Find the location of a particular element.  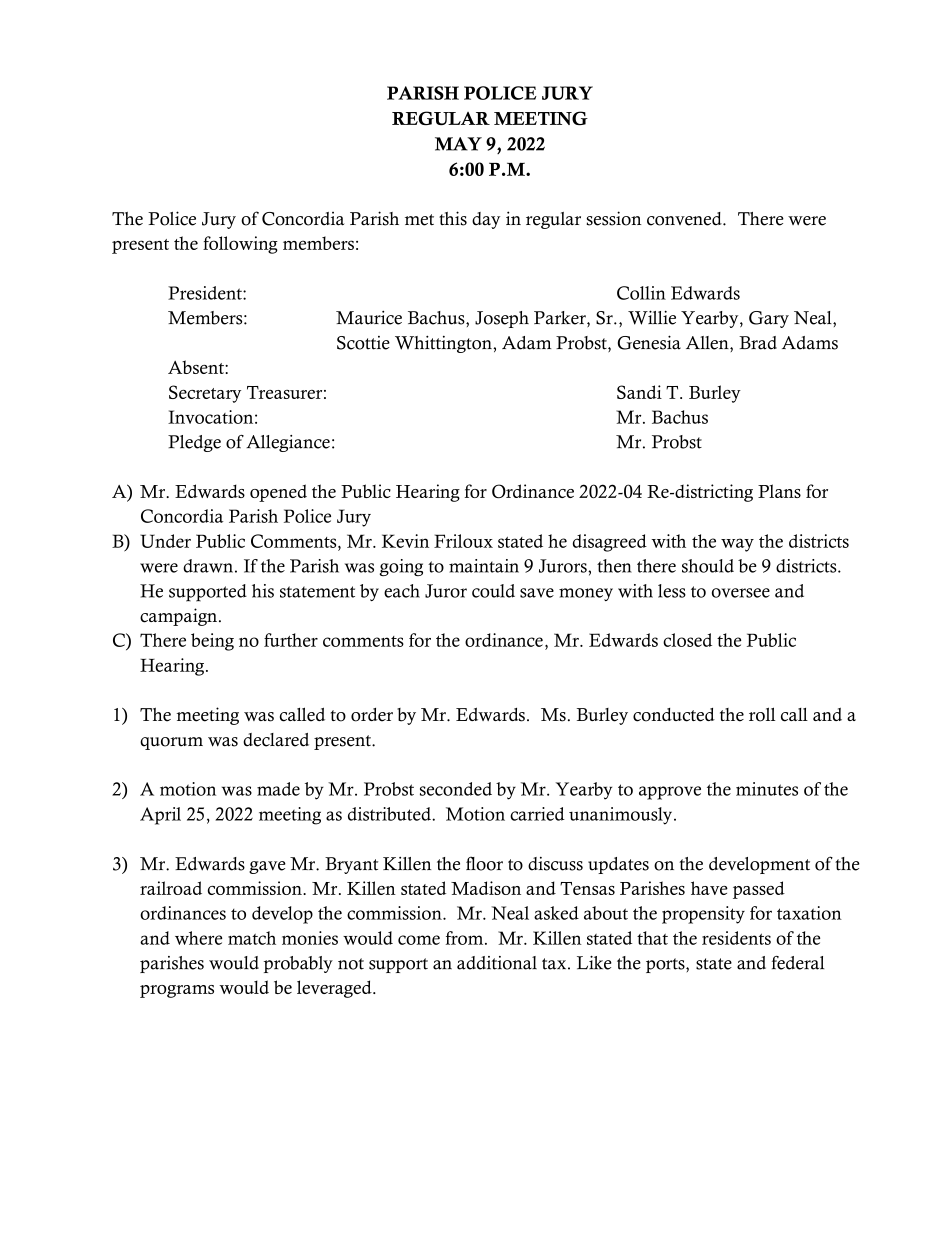

Whittington is located at coordinates (444, 344).
